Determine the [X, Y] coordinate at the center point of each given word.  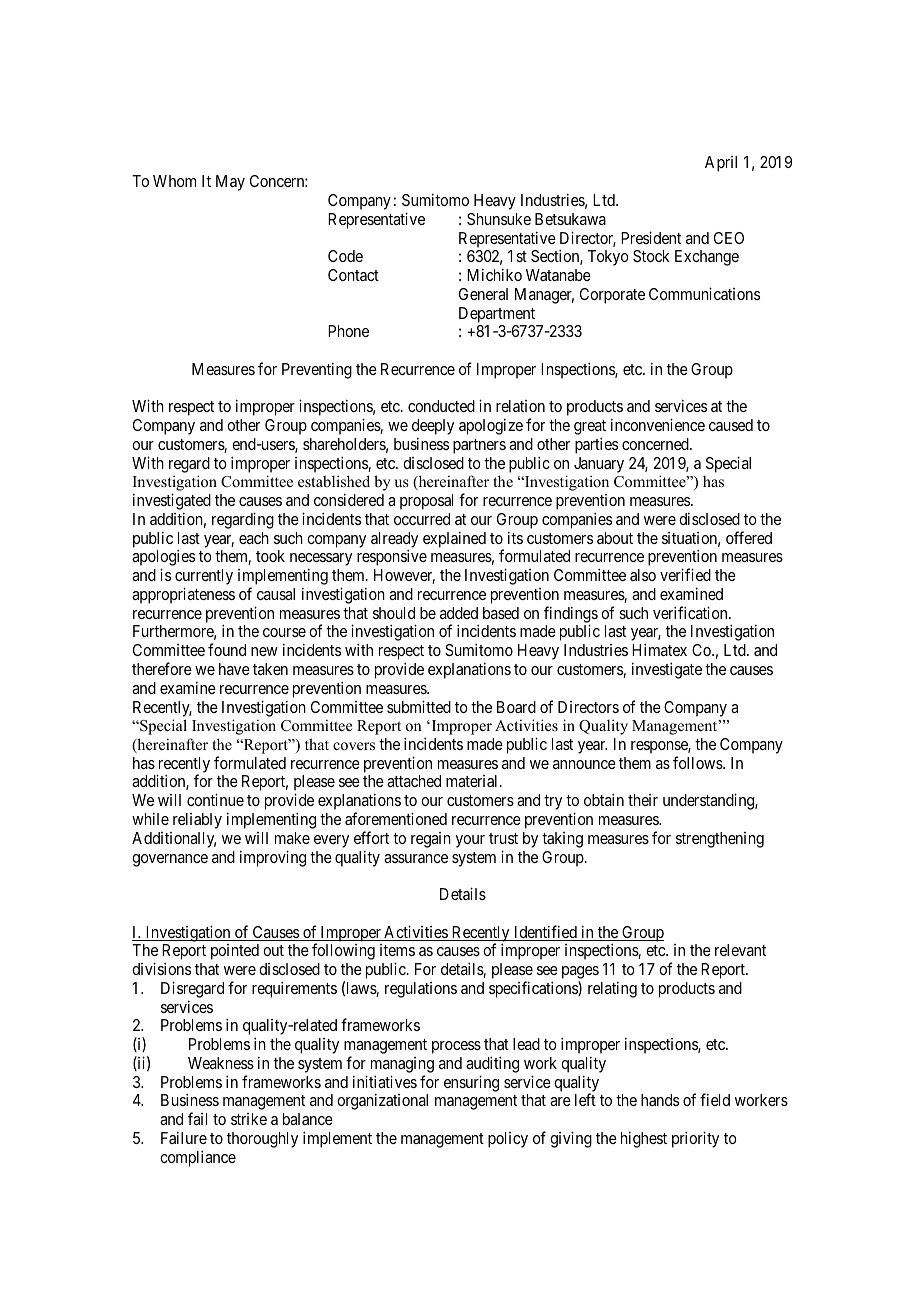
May [230, 183]
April [721, 164]
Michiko [494, 274]
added [459, 613]
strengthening [720, 840]
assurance [416, 858]
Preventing [317, 370]
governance [170, 860]
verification [691, 612]
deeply [433, 428]
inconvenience [658, 424]
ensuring [471, 1083]
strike [249, 1119]
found [227, 649]
